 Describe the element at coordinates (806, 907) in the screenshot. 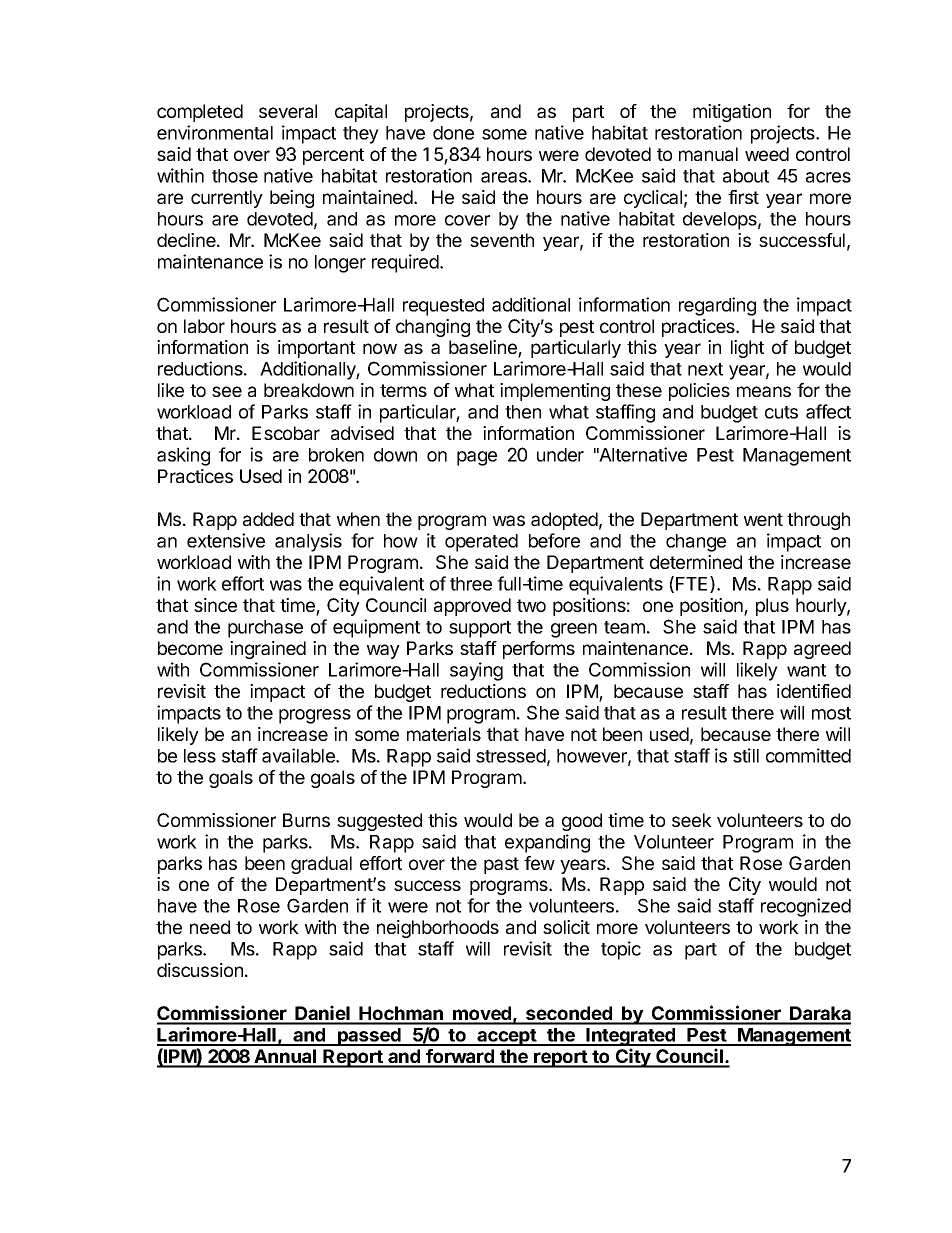

I see `recognized` at that location.
